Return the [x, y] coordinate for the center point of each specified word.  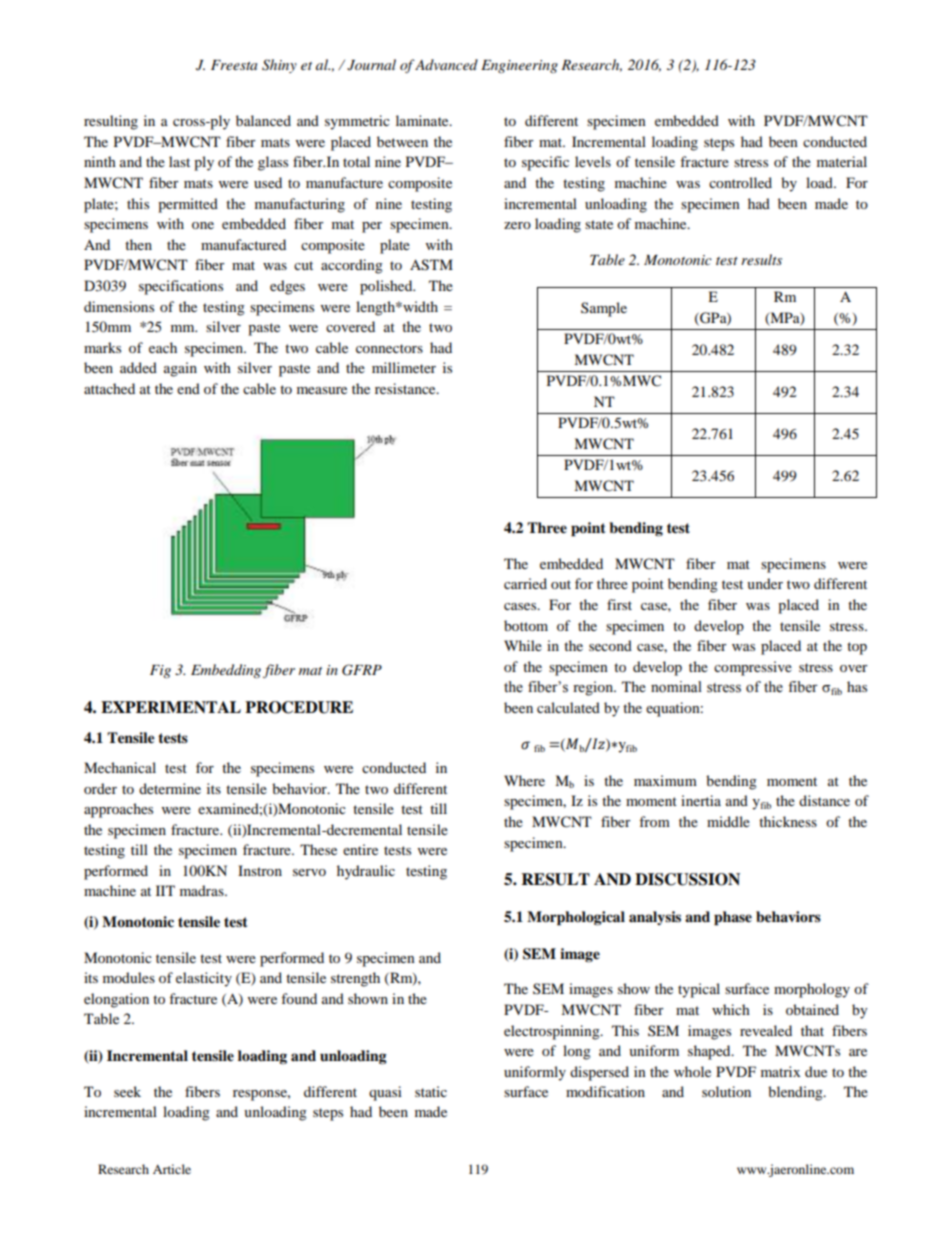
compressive [753, 668]
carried [525, 583]
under [765, 583]
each [163, 347]
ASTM [431, 265]
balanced [263, 120]
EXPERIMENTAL [171, 707]
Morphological [576, 918]
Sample [604, 309]
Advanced [446, 64]
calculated [568, 707]
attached [109, 388]
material [842, 161]
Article [172, 1169]
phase [733, 918]
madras [203, 890]
